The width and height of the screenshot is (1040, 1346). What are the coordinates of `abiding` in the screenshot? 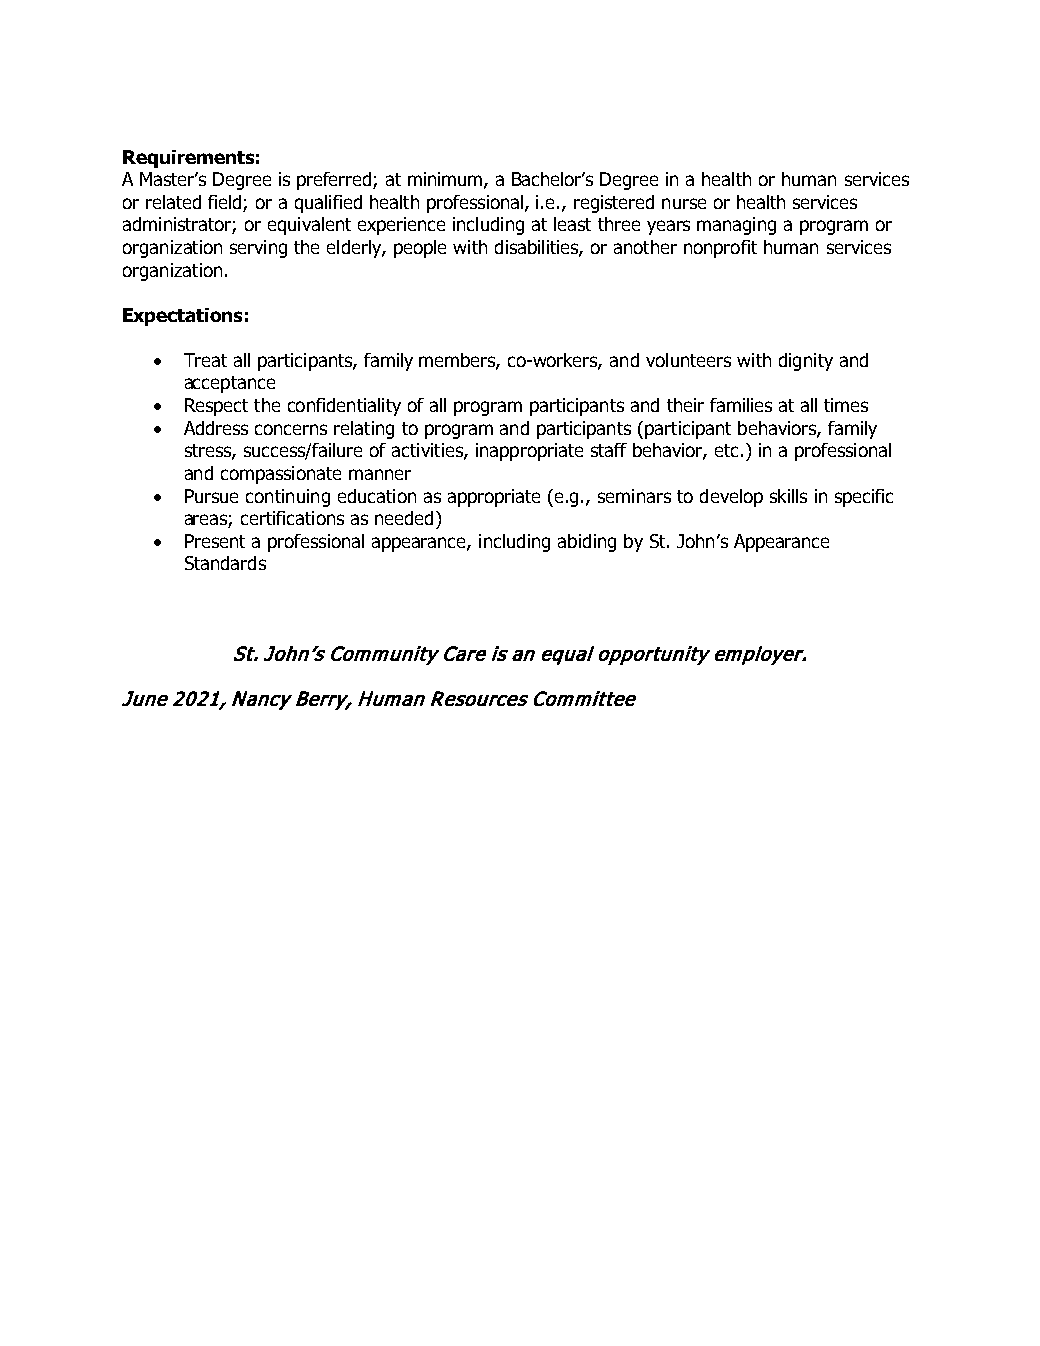 It's located at (587, 543).
